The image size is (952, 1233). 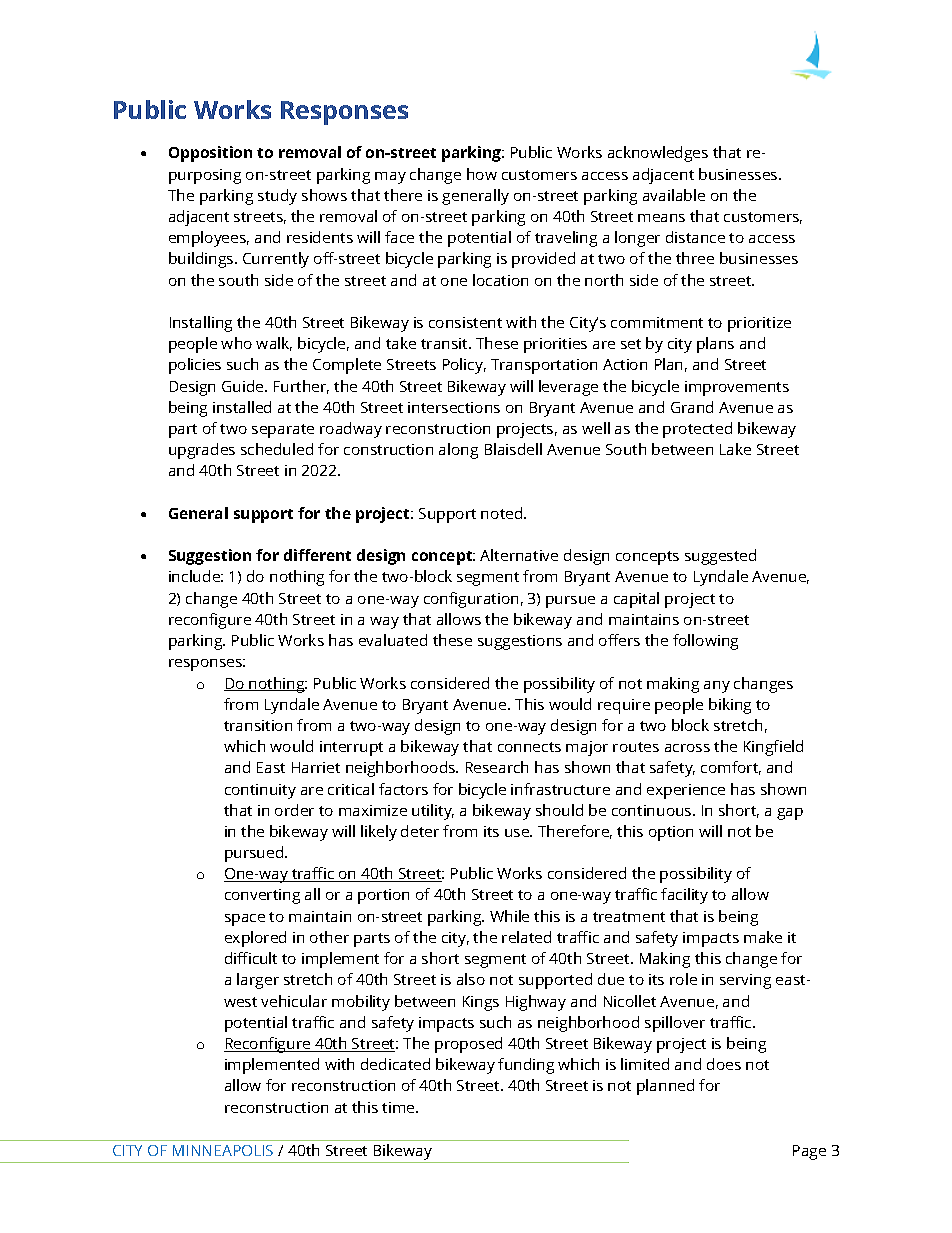 What do you see at coordinates (526, 1066) in the screenshot?
I see `funding` at bounding box center [526, 1066].
